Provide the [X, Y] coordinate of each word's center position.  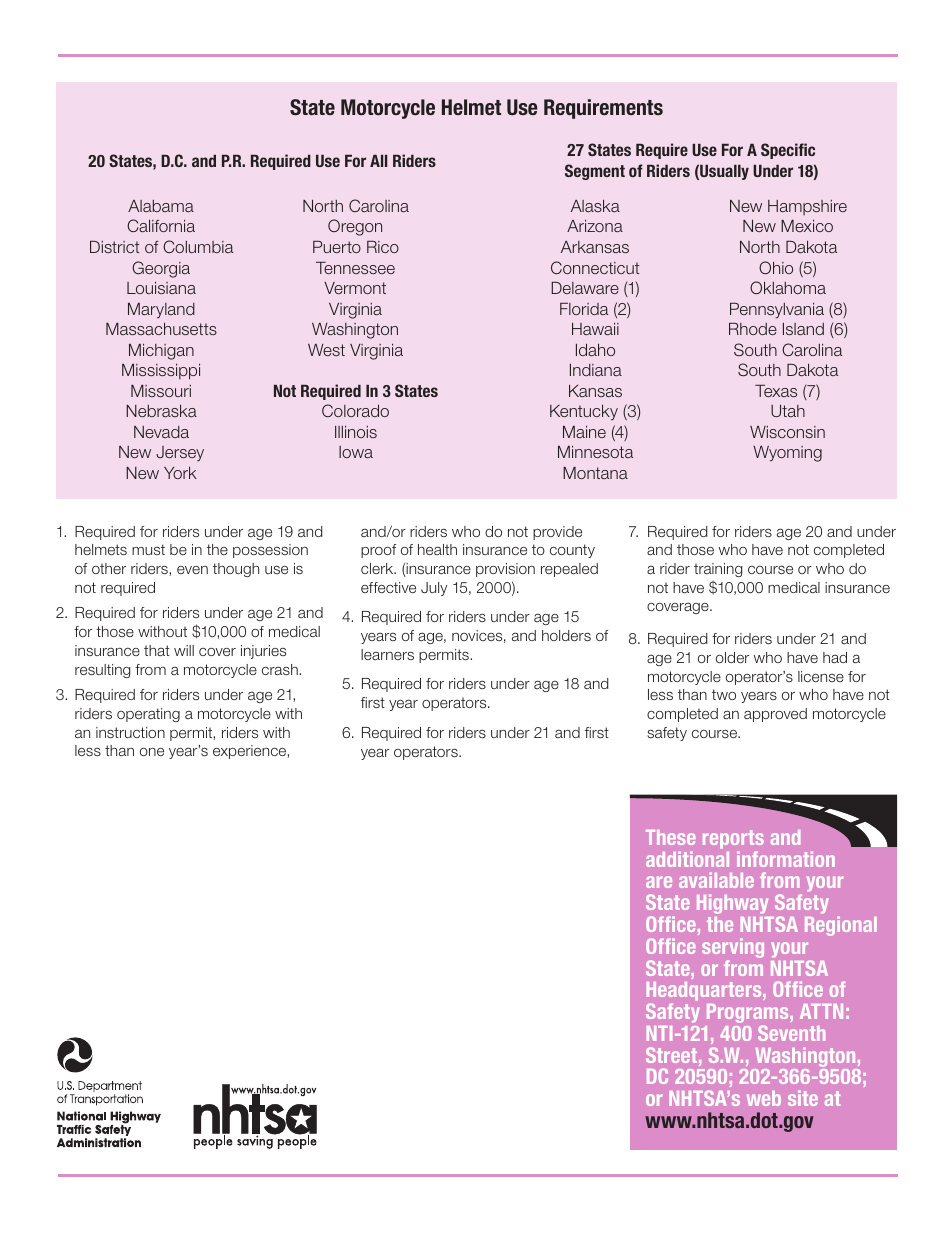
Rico [383, 247]
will [184, 650]
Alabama [161, 206]
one [152, 752]
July [434, 589]
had [835, 657]
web [764, 1098]
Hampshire [807, 207]
